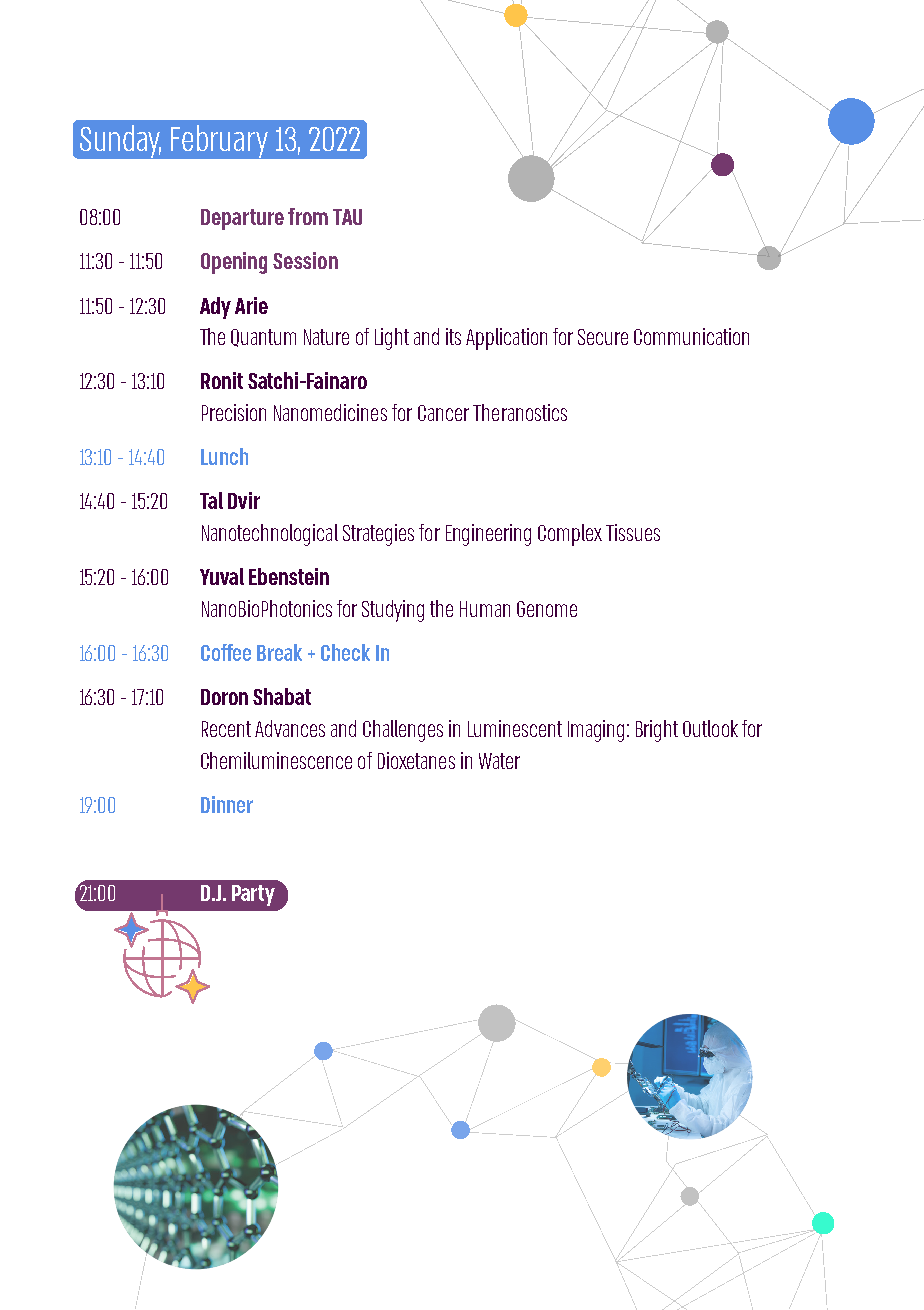 The width and height of the screenshot is (924, 1310). What do you see at coordinates (488, 535) in the screenshot?
I see `Engineering` at bounding box center [488, 535].
